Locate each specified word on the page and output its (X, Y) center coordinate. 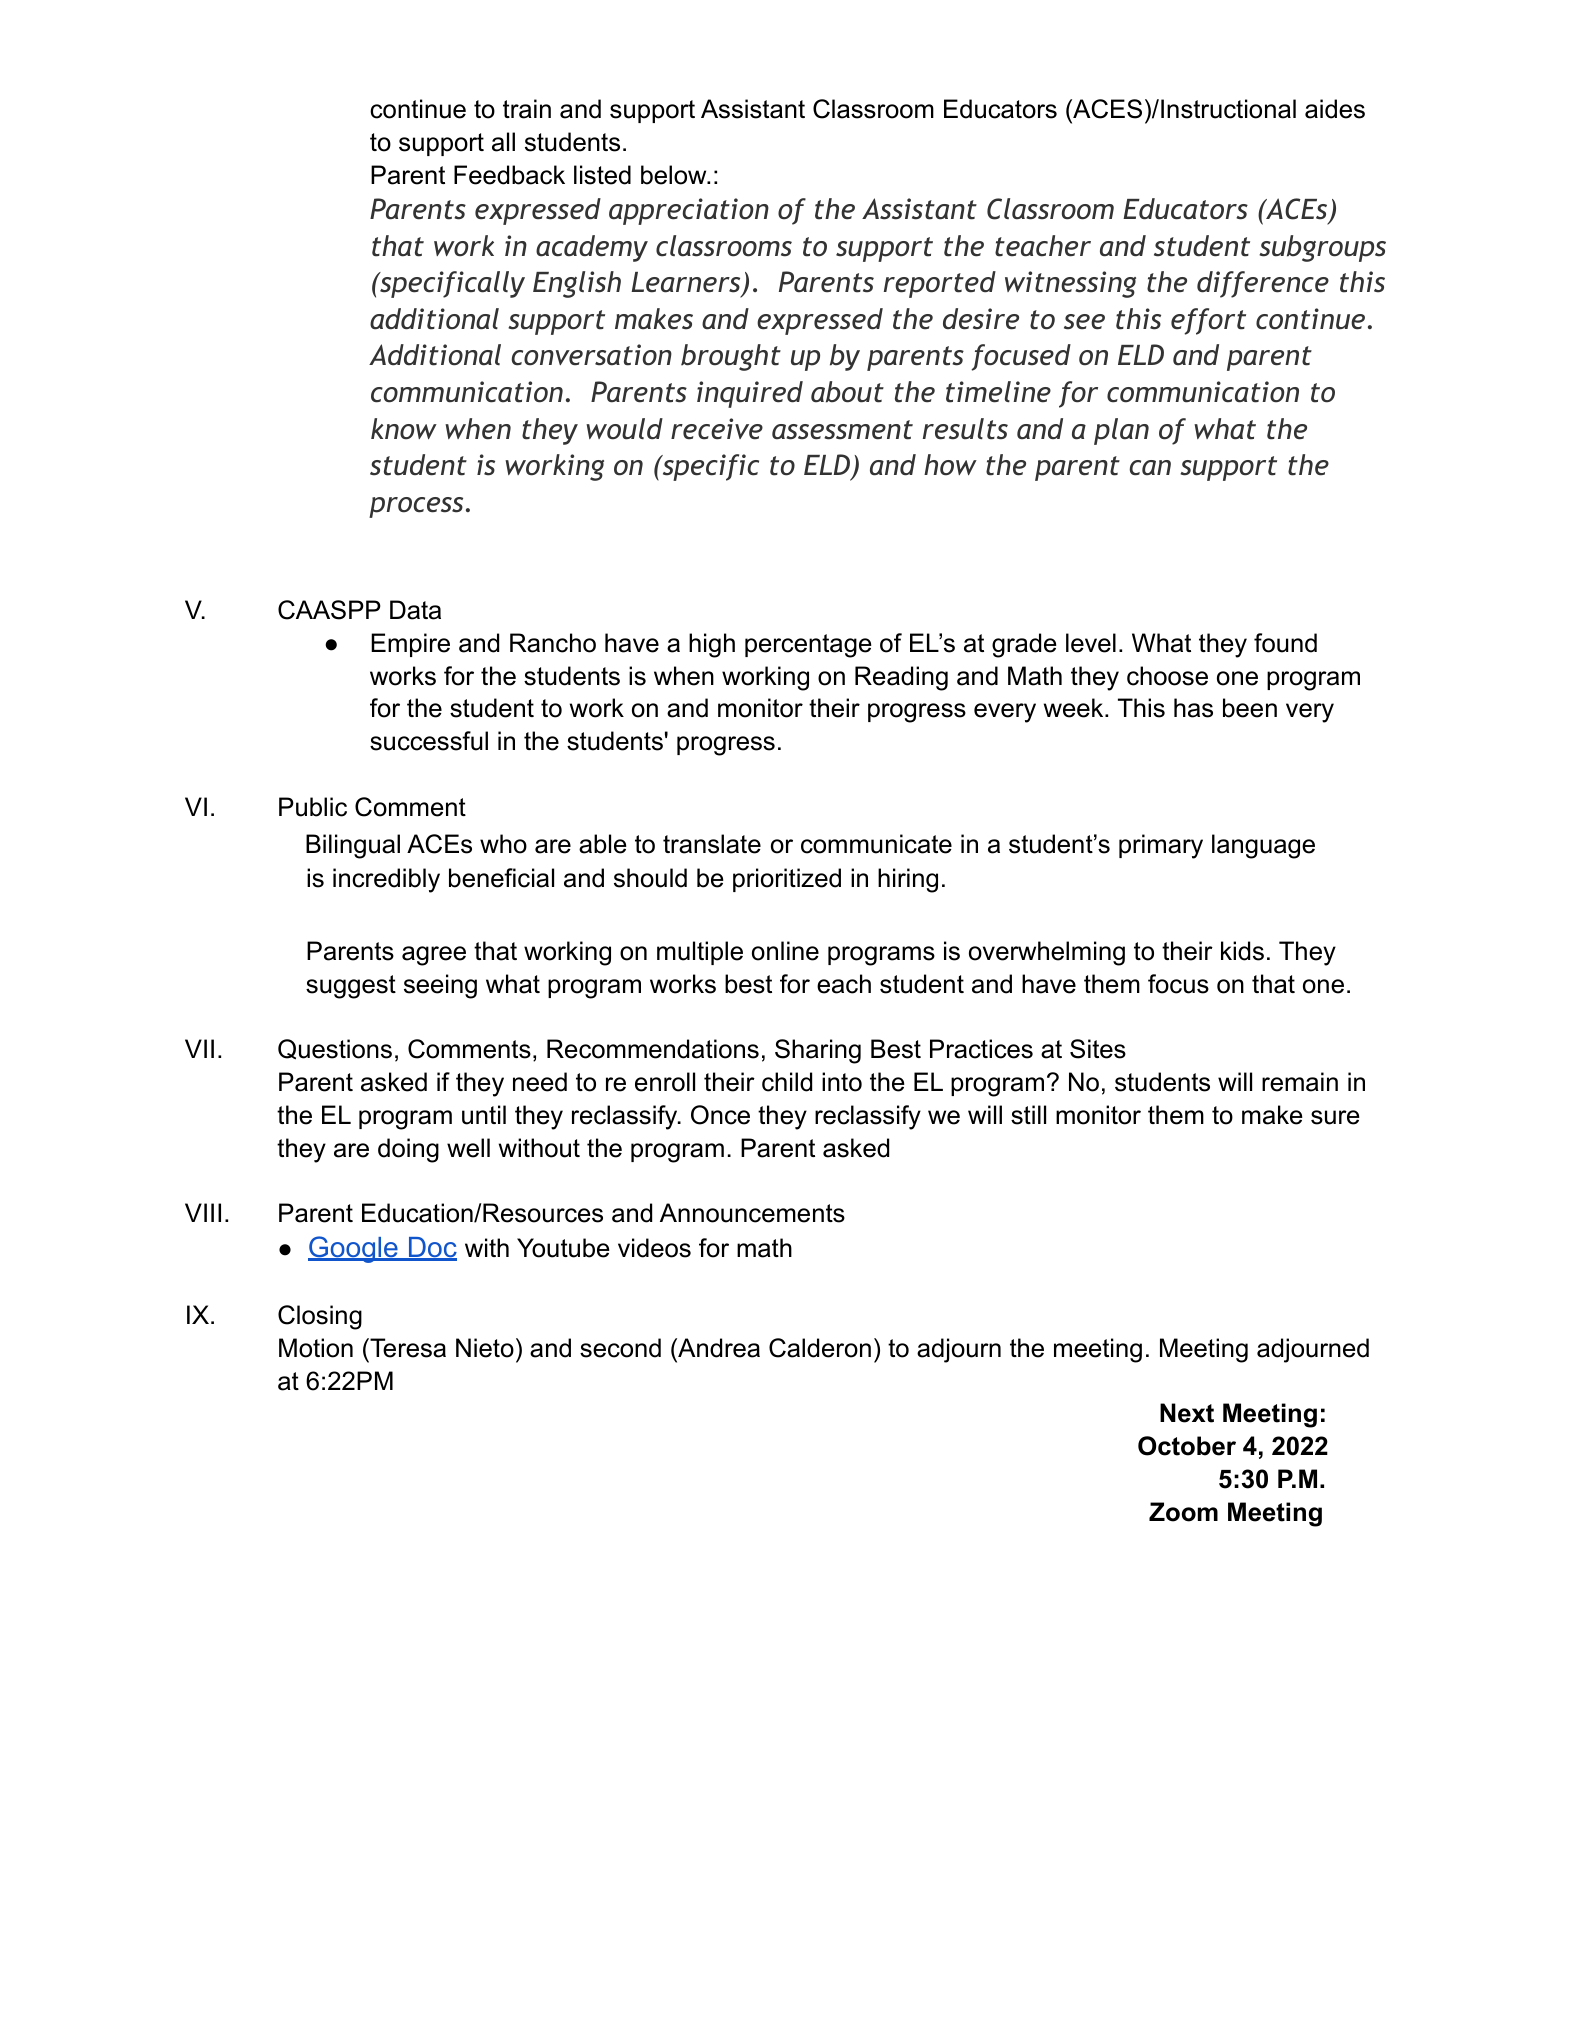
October (1187, 1446)
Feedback (509, 175)
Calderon (820, 1348)
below (675, 175)
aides (1335, 109)
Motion (316, 1348)
